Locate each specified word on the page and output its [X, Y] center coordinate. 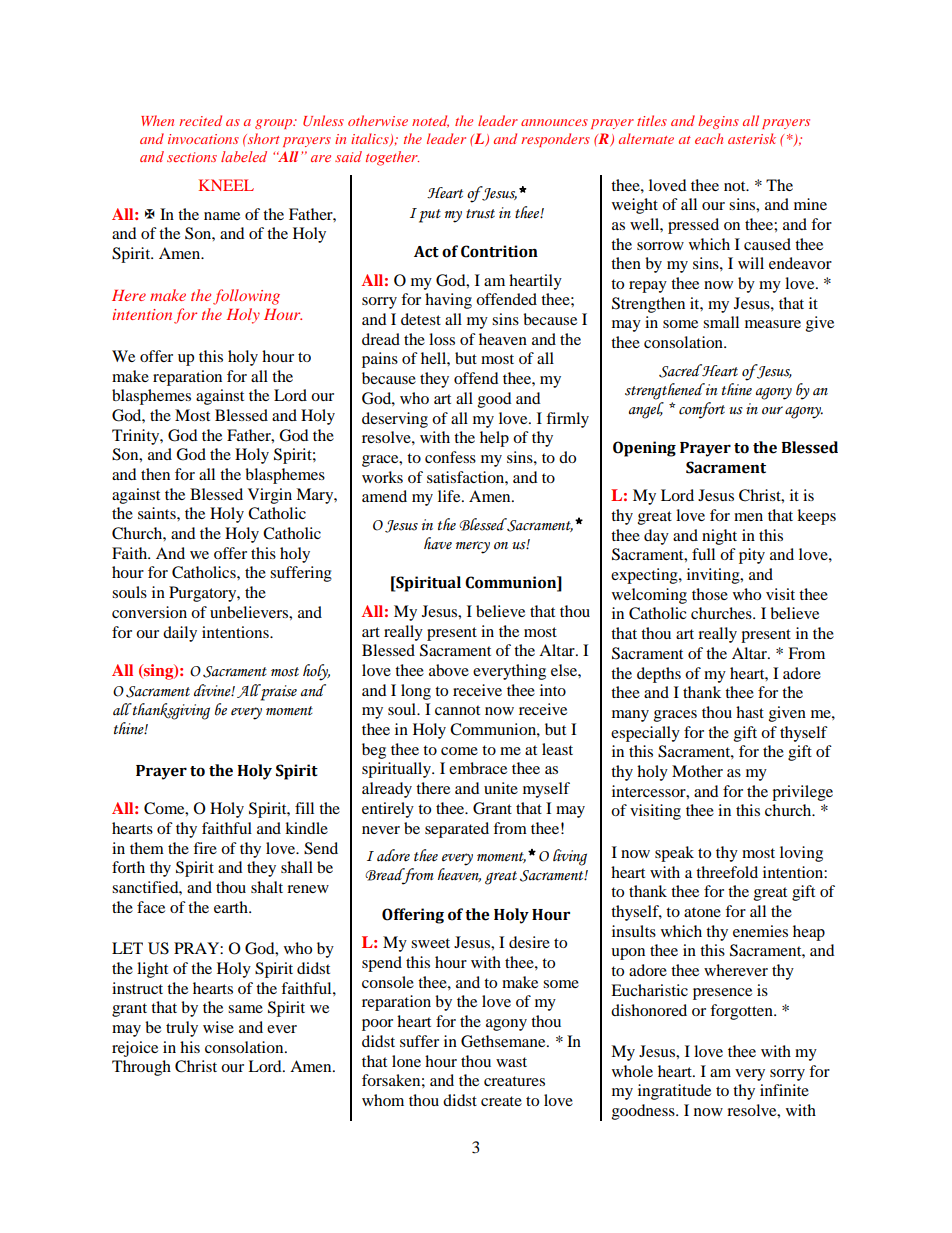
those [710, 594]
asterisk [752, 138]
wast [511, 1062]
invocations [203, 139]
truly [182, 1029]
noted [430, 121]
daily [180, 634]
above [449, 670]
